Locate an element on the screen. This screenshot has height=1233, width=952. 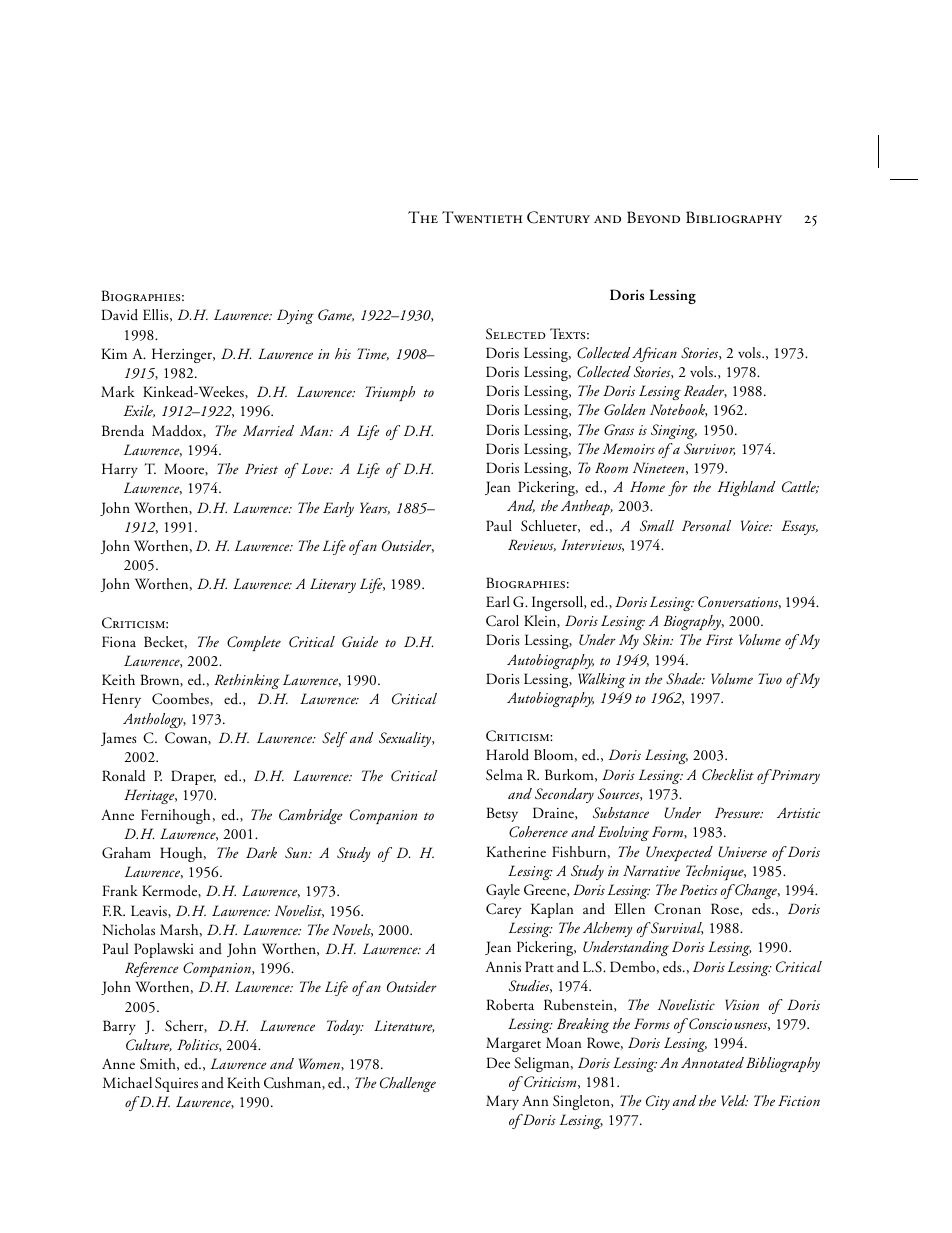
Draper is located at coordinates (193, 777).
